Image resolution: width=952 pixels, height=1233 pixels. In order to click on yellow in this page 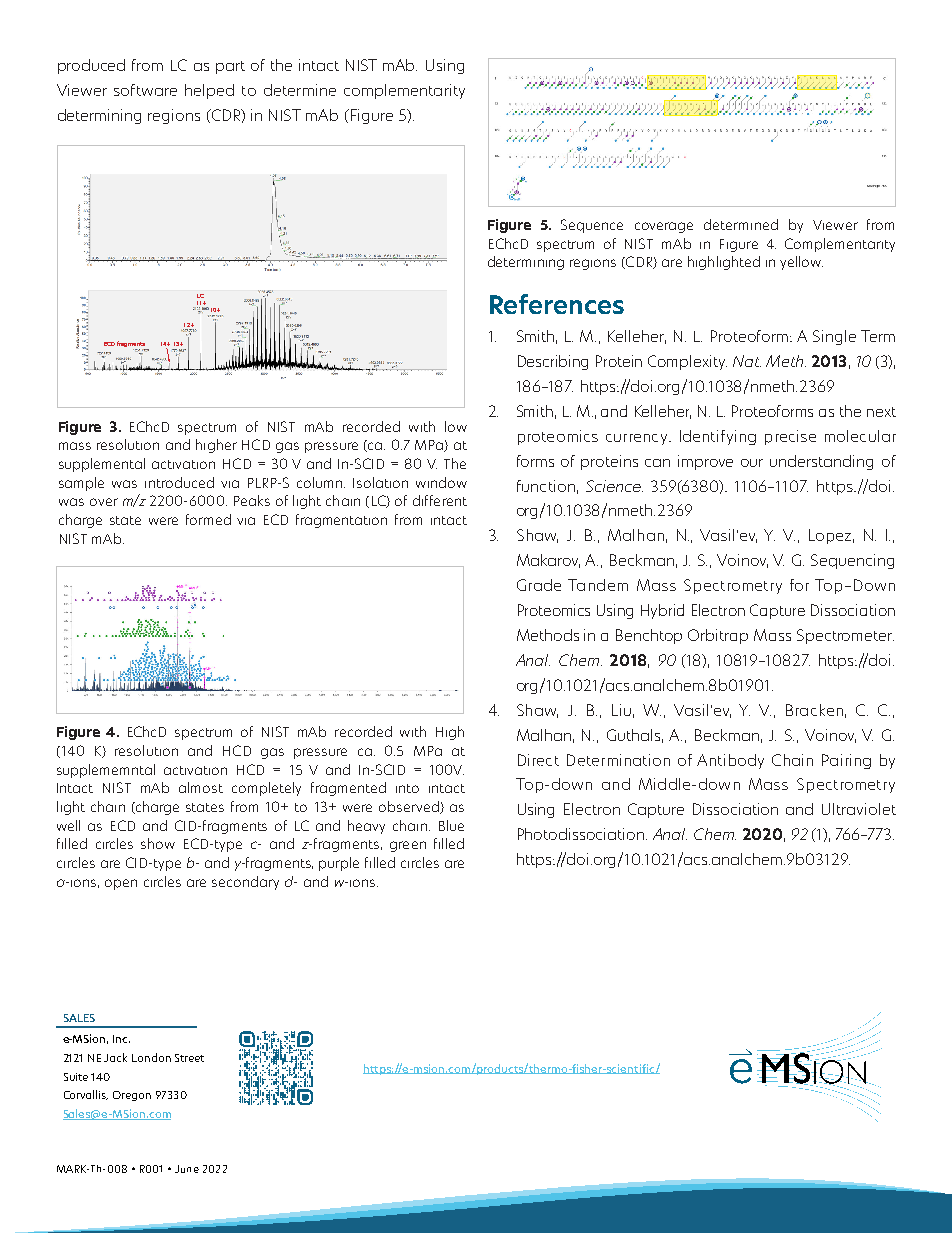, I will do `click(801, 263)`.
